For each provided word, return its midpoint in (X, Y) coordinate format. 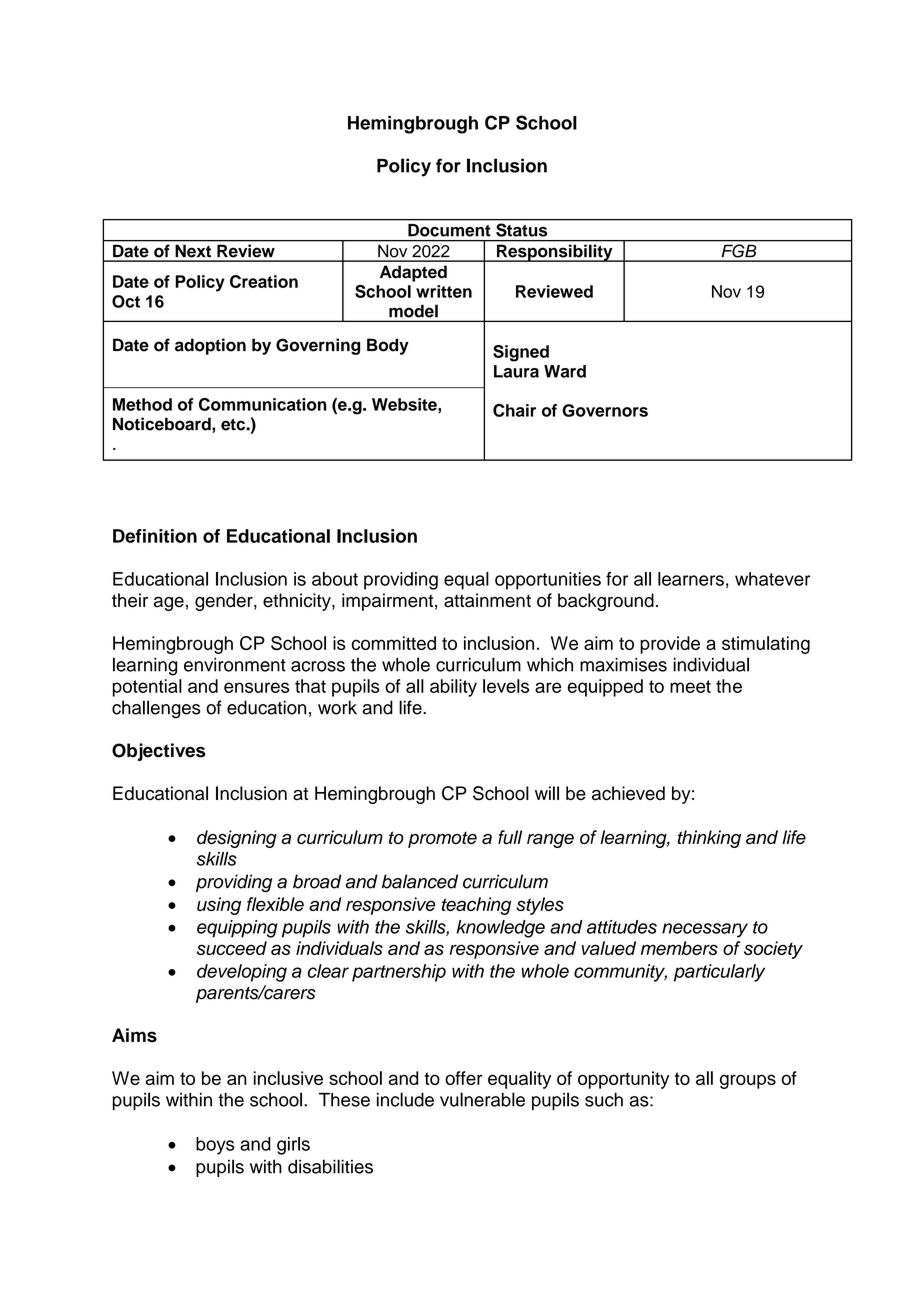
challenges (156, 709)
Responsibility (555, 253)
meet (690, 686)
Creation (264, 281)
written (444, 291)
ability (453, 688)
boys (215, 1146)
